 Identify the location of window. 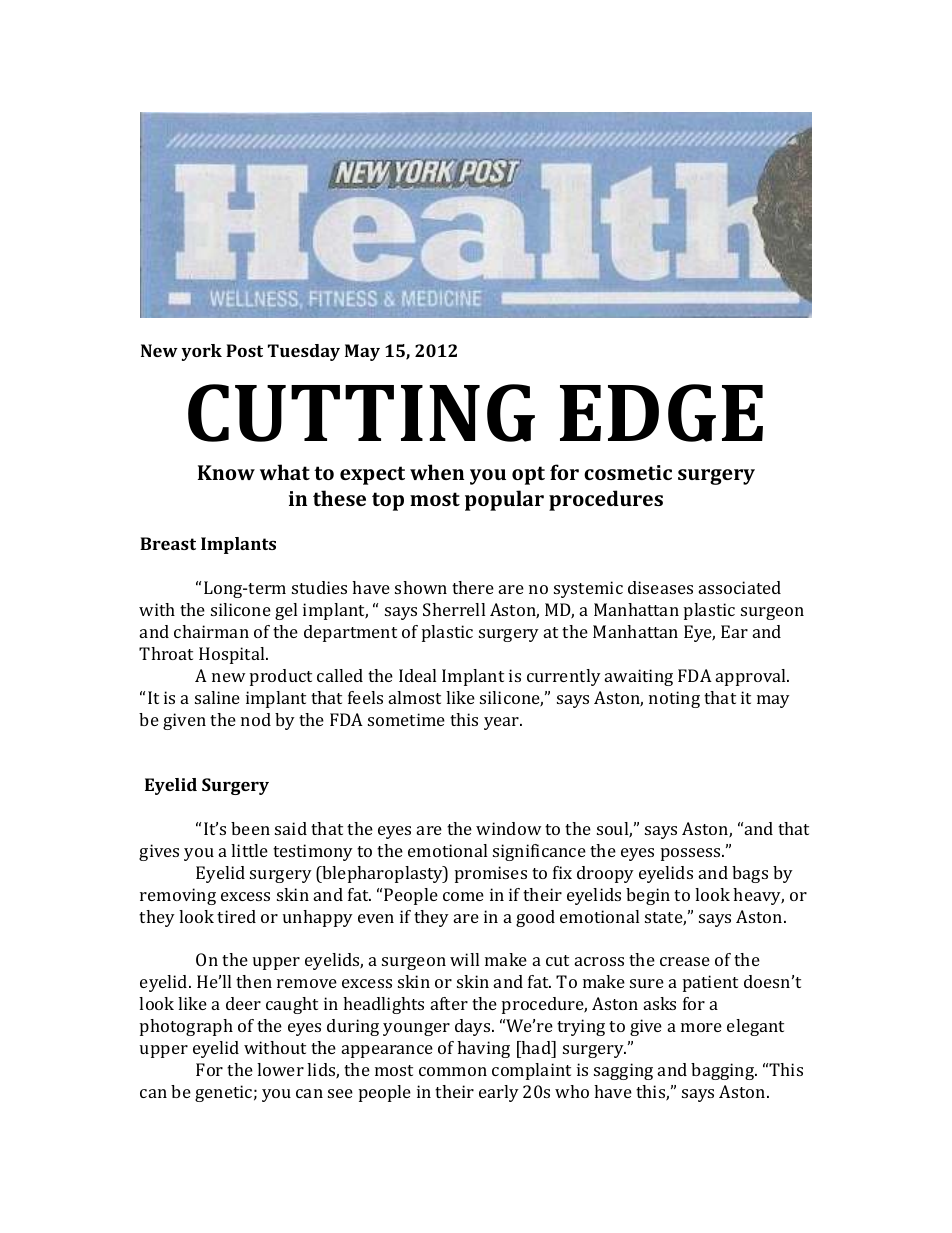
(509, 828).
